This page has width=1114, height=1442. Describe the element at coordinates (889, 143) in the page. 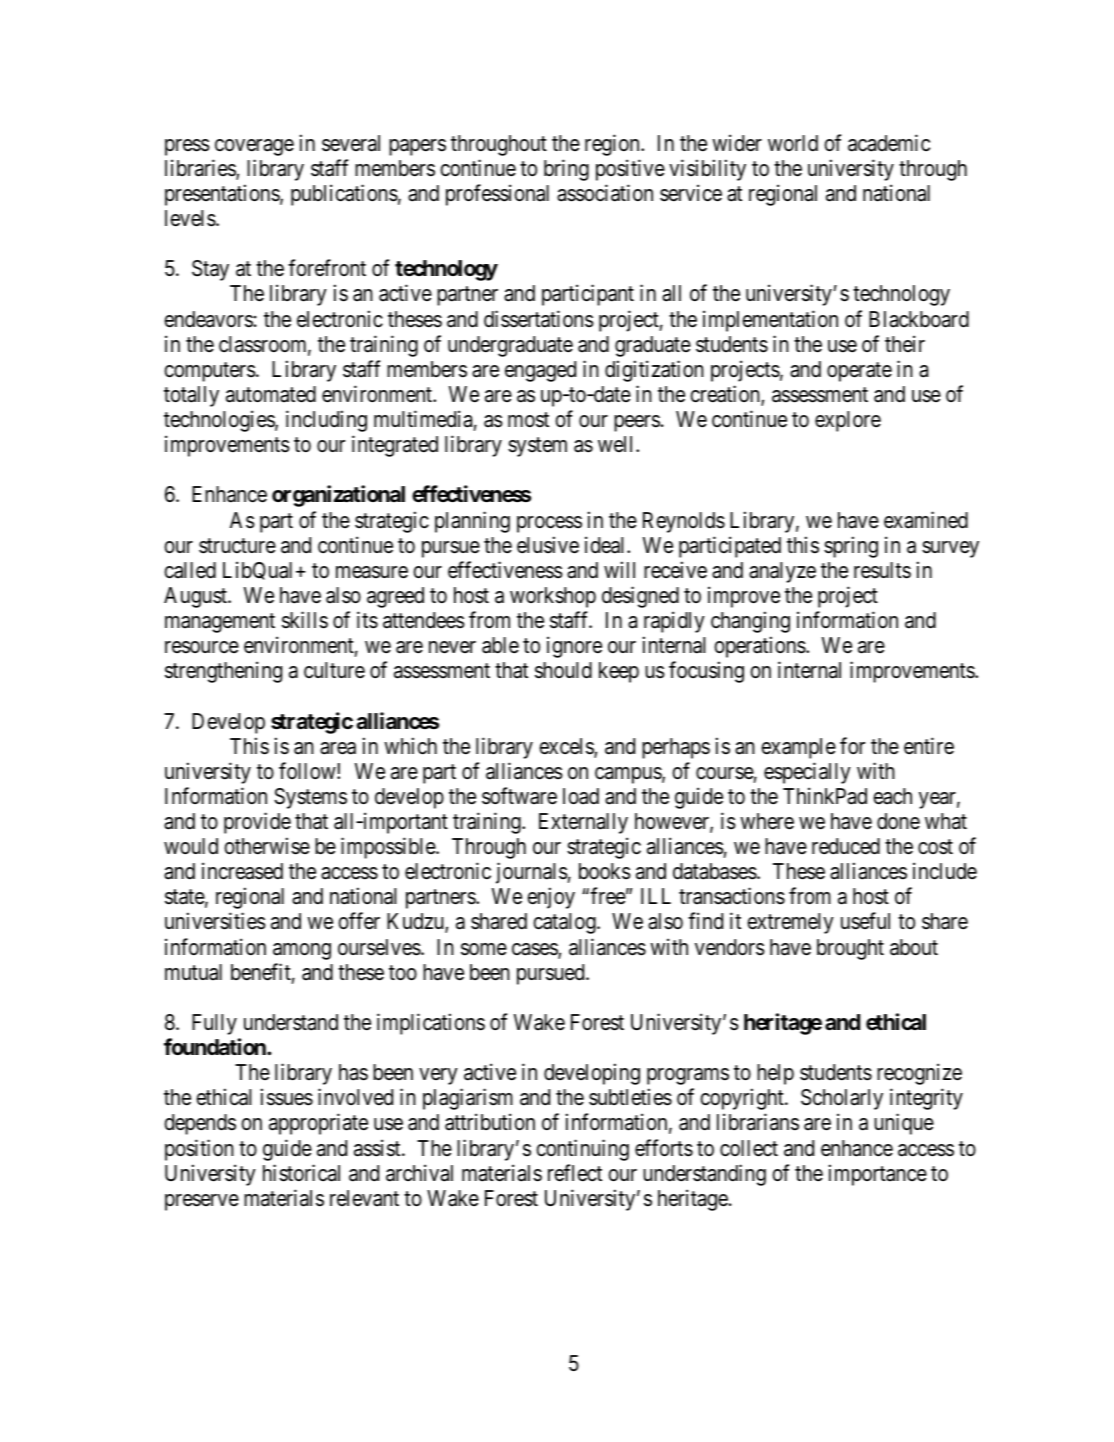

I see `academic` at that location.
